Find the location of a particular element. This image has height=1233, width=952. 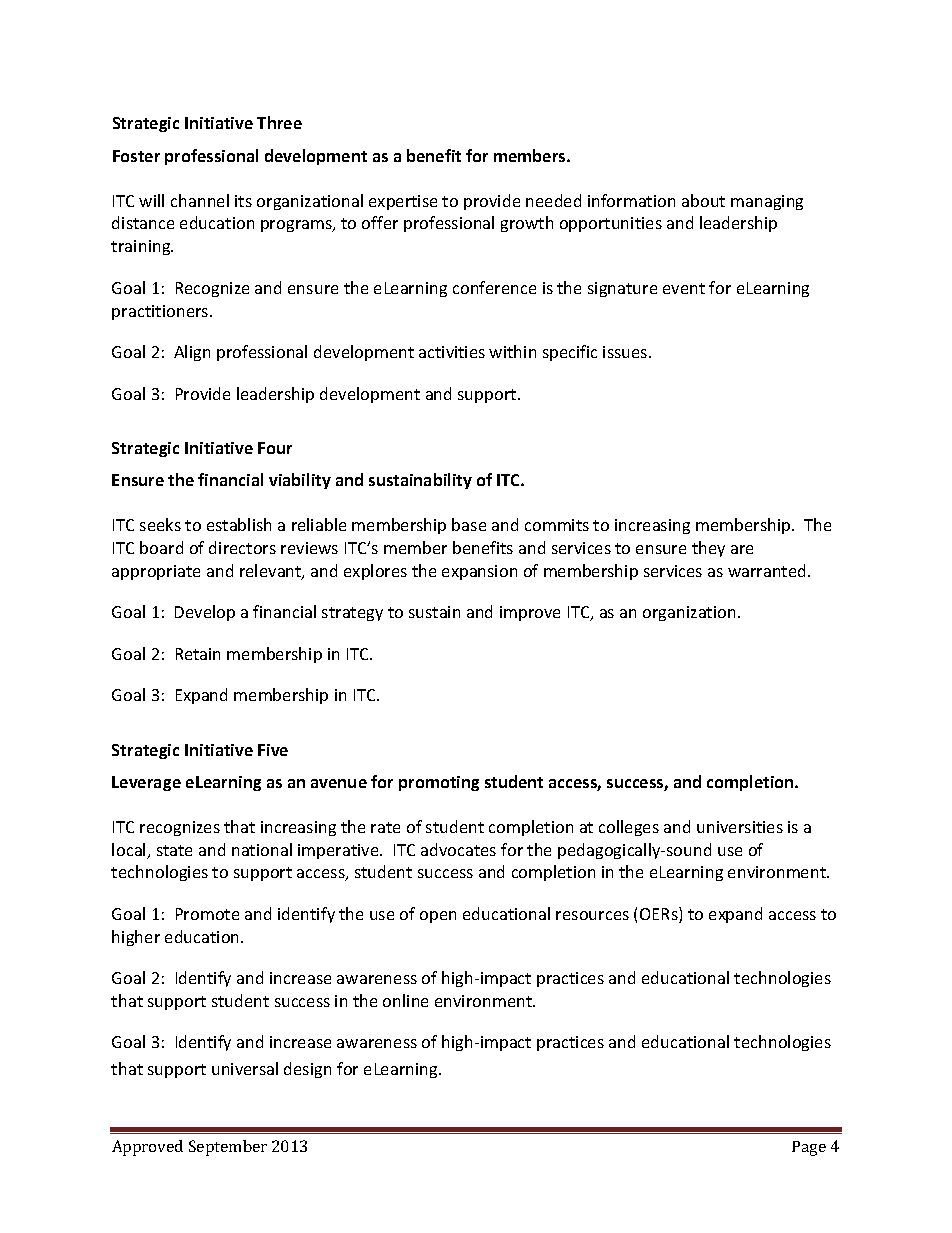

base is located at coordinates (469, 524).
